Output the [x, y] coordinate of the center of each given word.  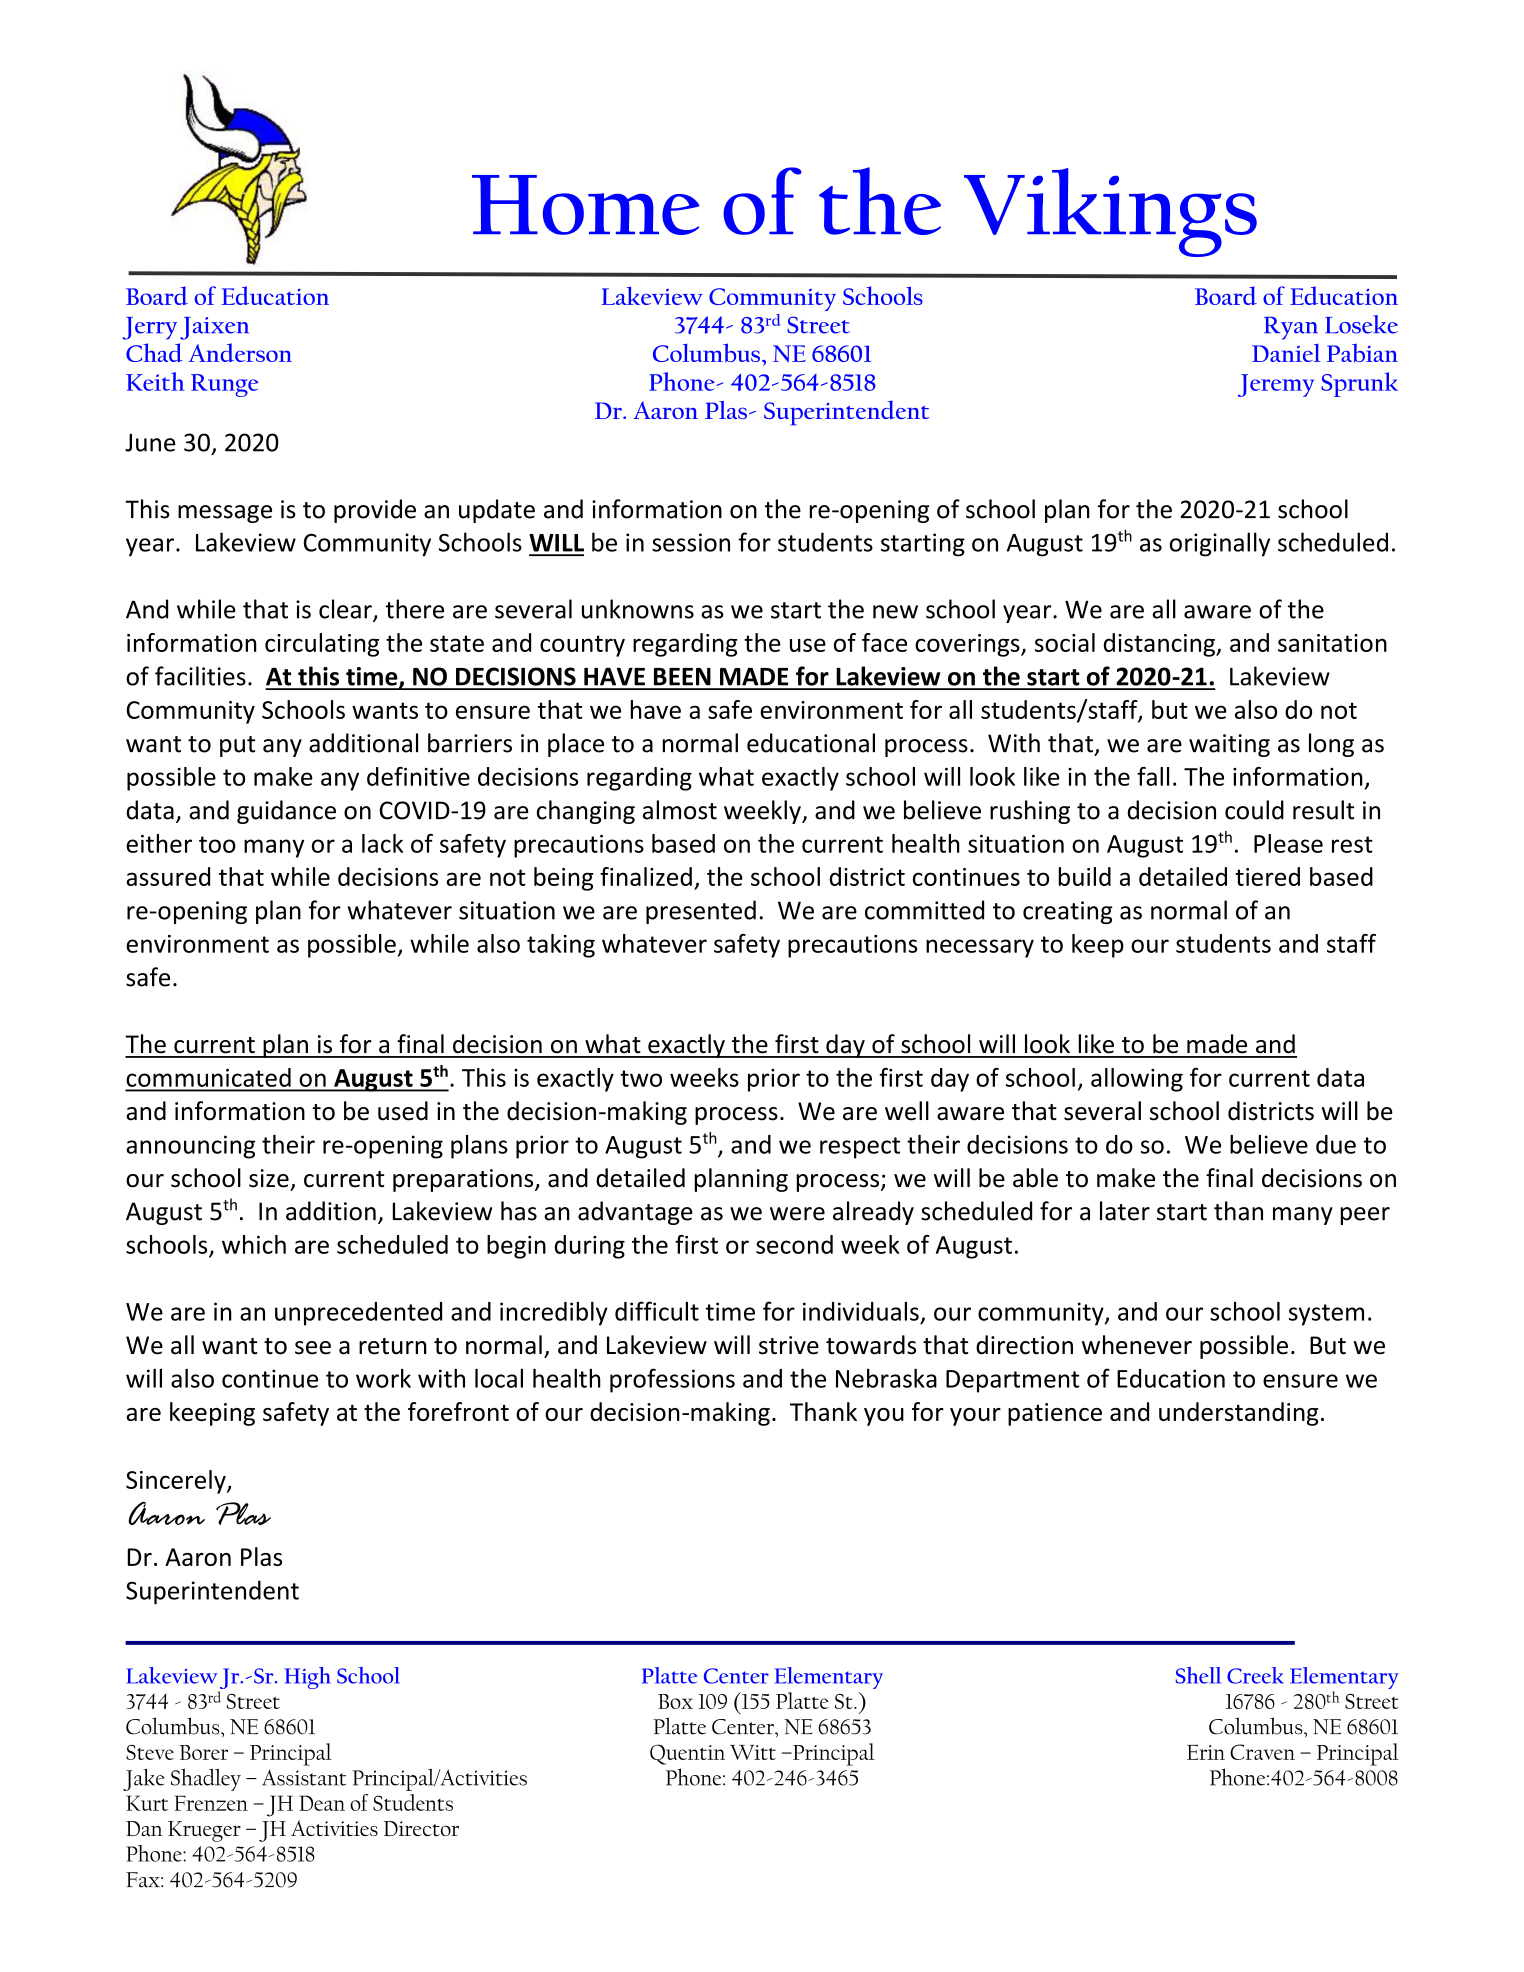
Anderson [240, 352]
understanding [1238, 1414]
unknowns [638, 609]
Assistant [304, 1777]
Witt [753, 1752]
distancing [1160, 645]
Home [585, 205]
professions [672, 1380]
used [403, 1111]
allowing [1137, 1080]
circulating [322, 645]
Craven [1262, 1752]
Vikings [1110, 212]
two [641, 1078]
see [313, 1348]
